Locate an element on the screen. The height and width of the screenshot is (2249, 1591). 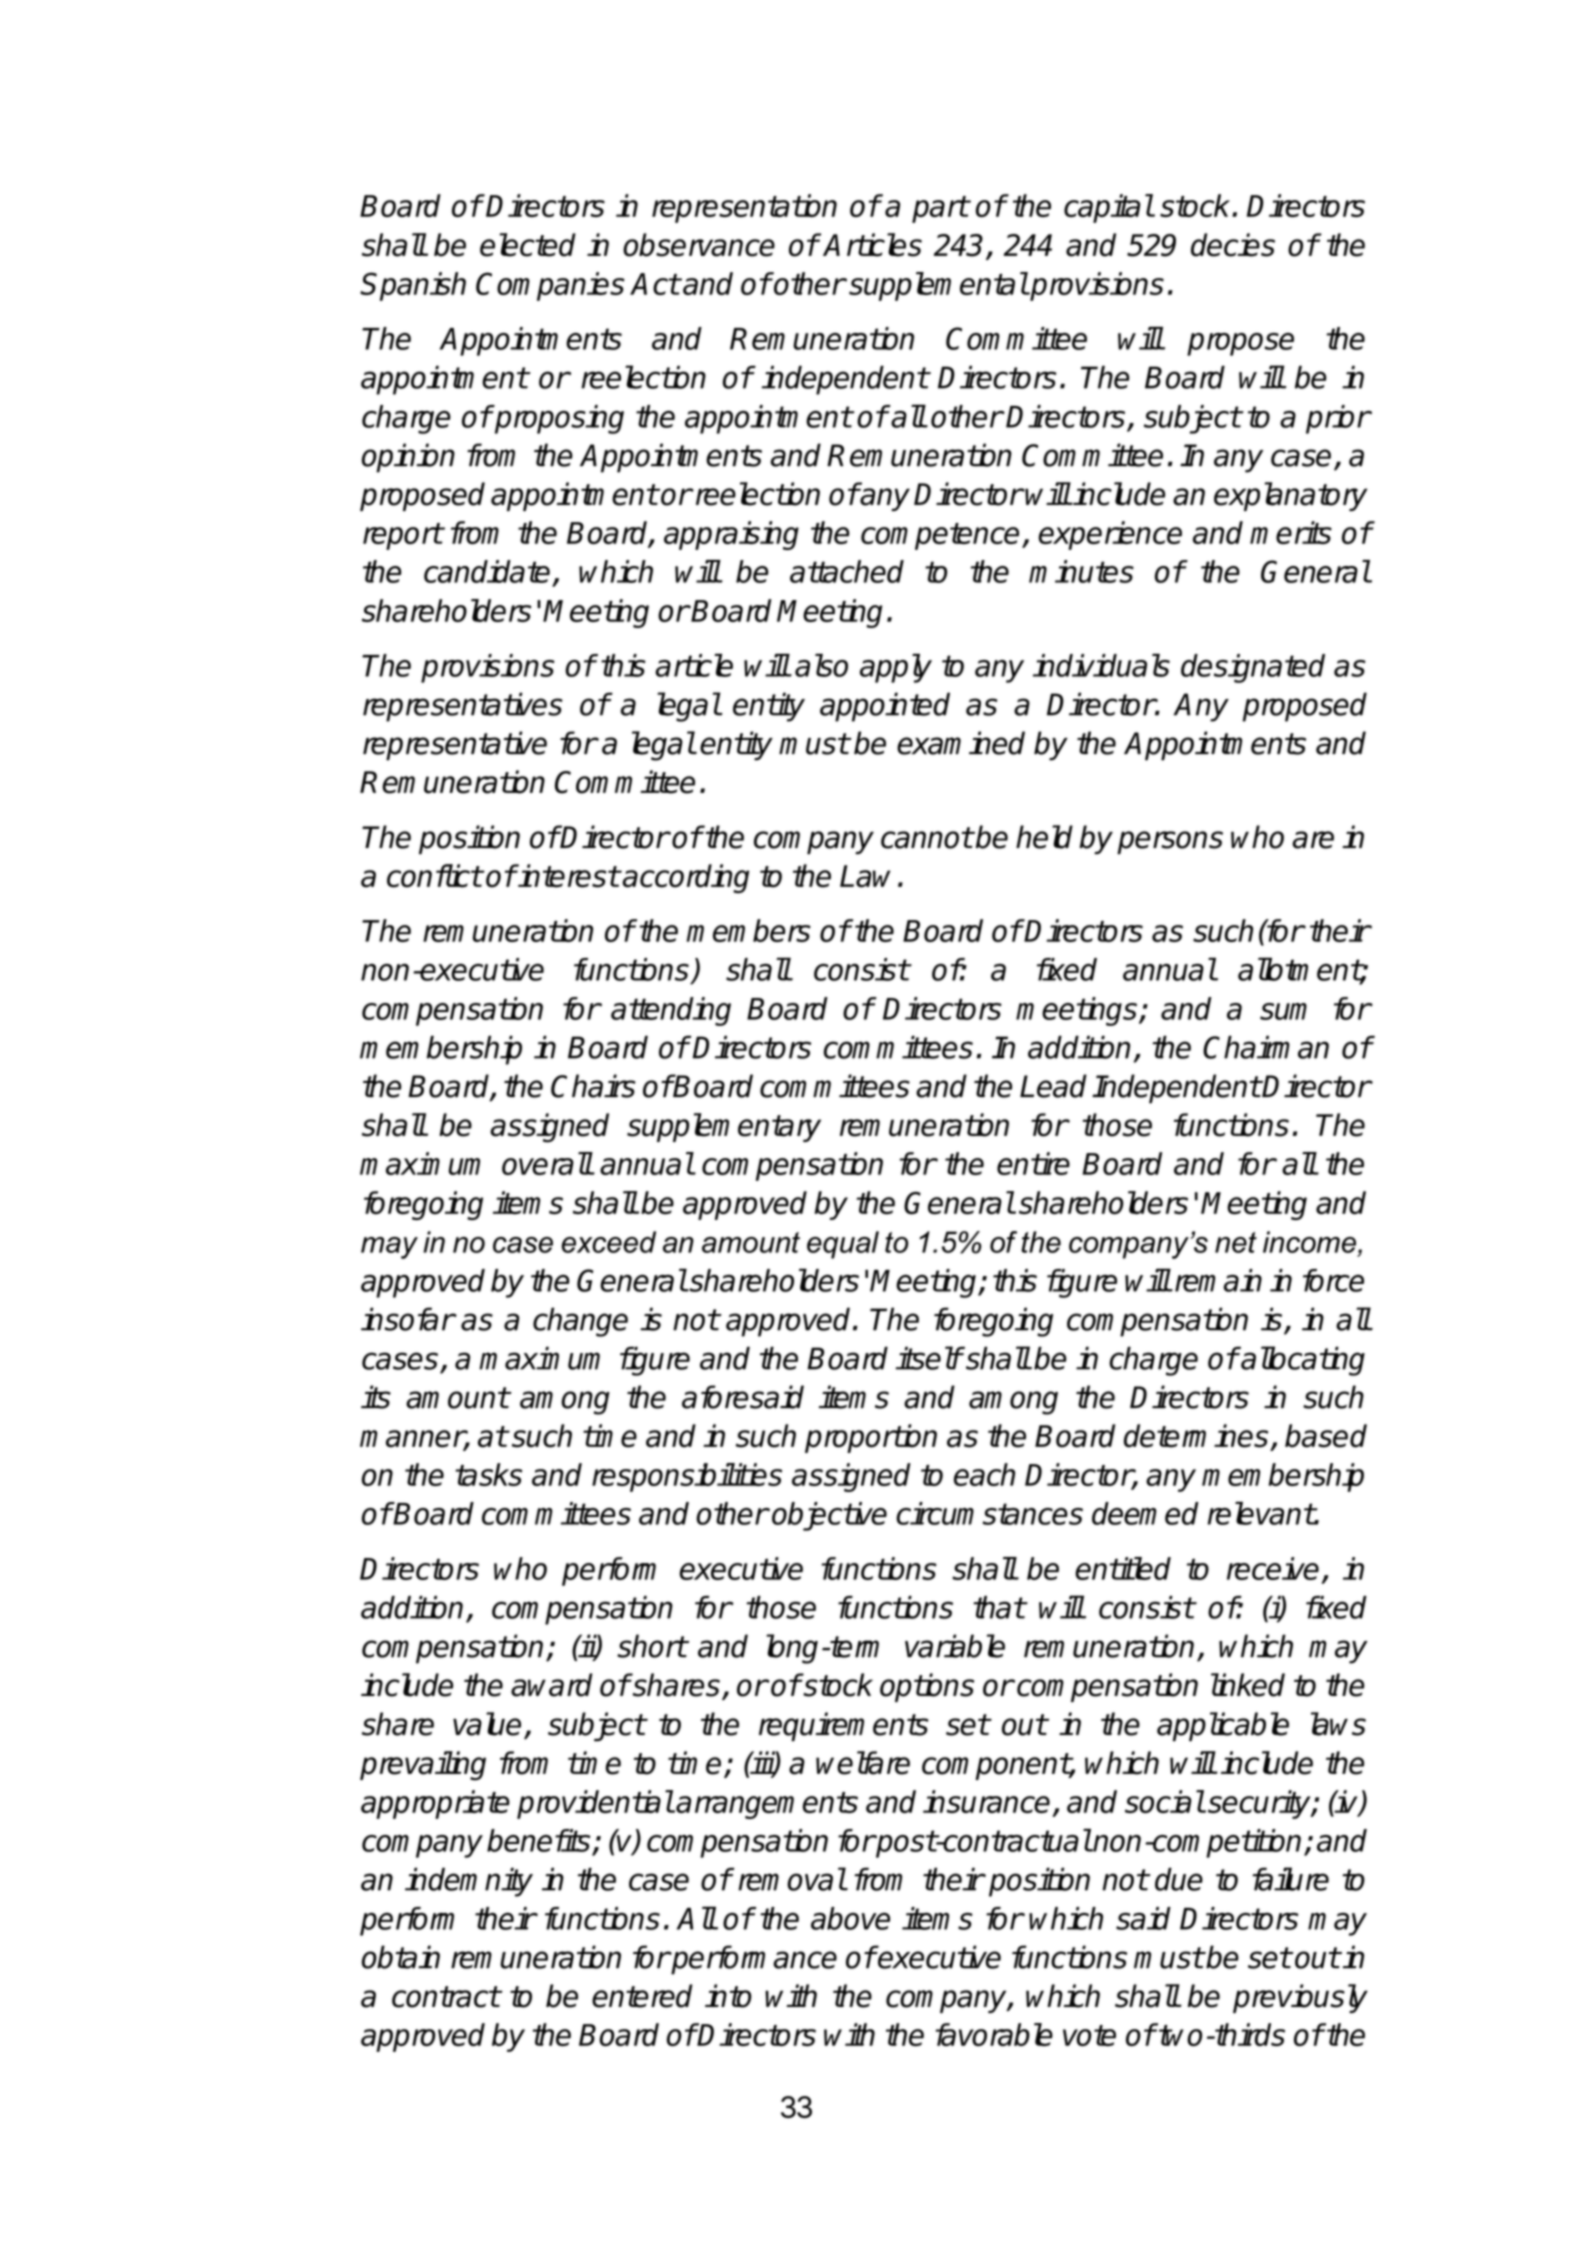
Chairs is located at coordinates (593, 1086).
